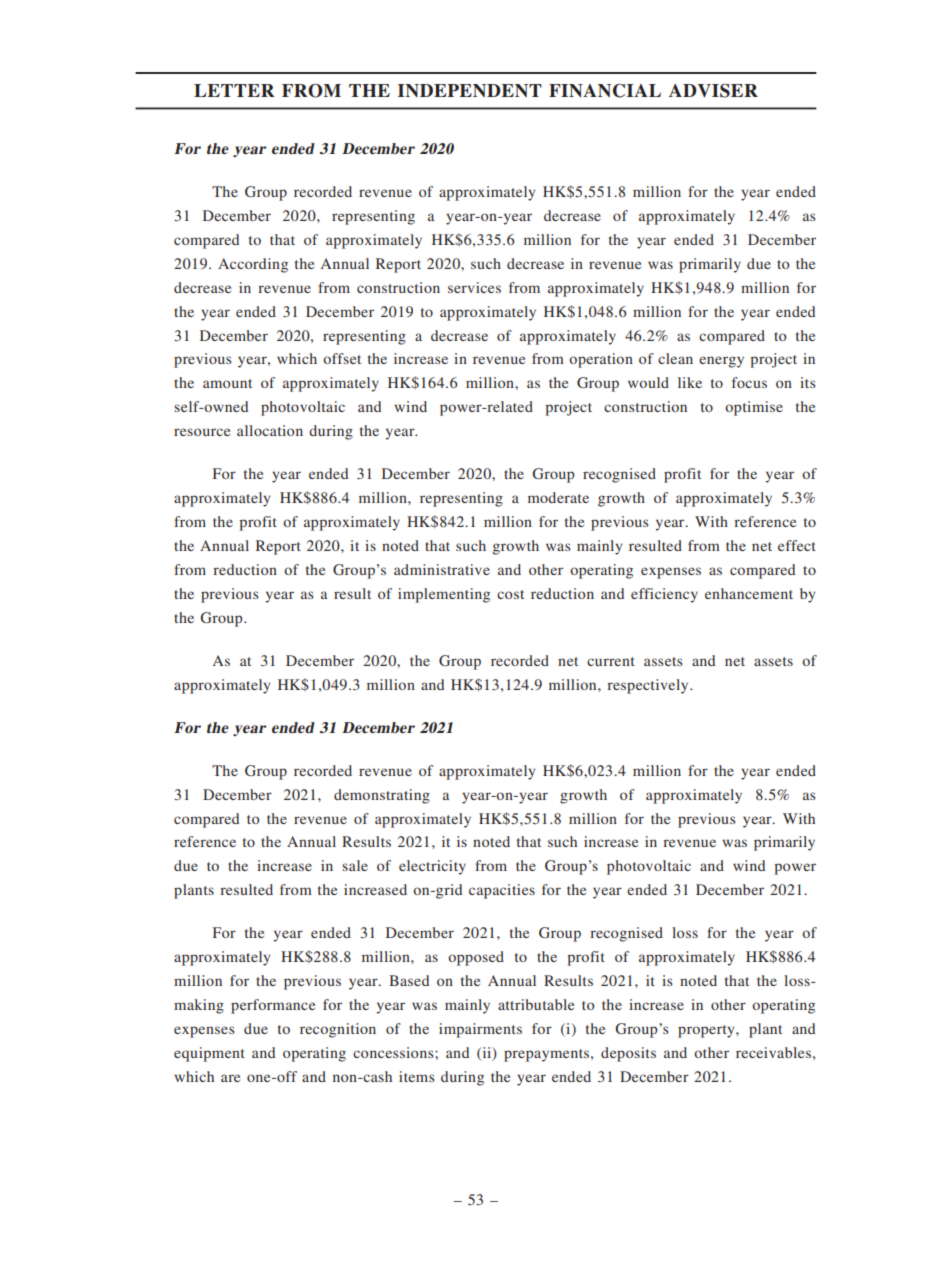  What do you see at coordinates (442, 569) in the document?
I see `administrative` at bounding box center [442, 569].
